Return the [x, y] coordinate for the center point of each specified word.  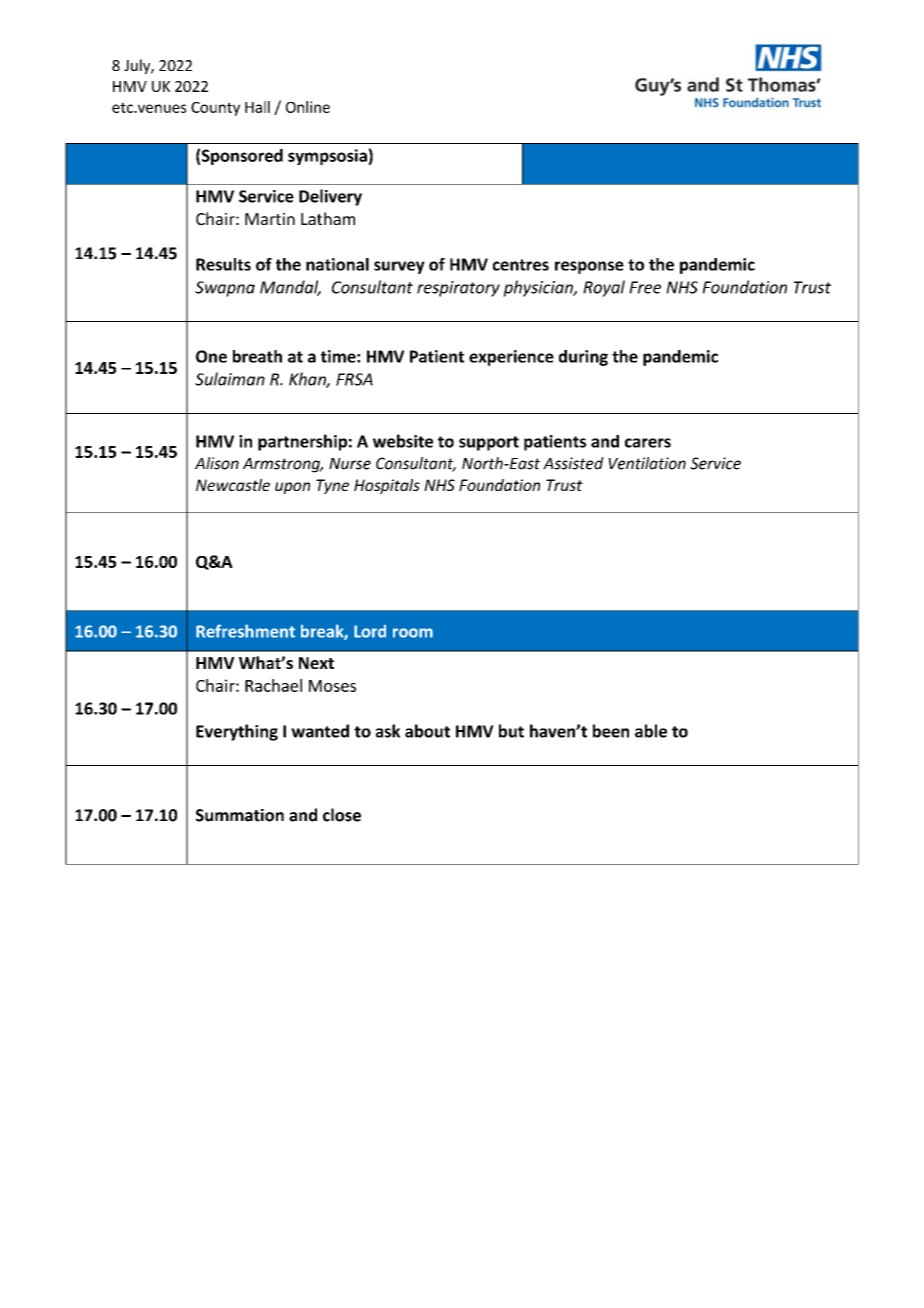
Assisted [573, 463]
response [589, 267]
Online [308, 107]
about [427, 731]
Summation [240, 815]
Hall [257, 107]
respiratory [458, 289]
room [413, 633]
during [583, 358]
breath [257, 356]
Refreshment [245, 631]
